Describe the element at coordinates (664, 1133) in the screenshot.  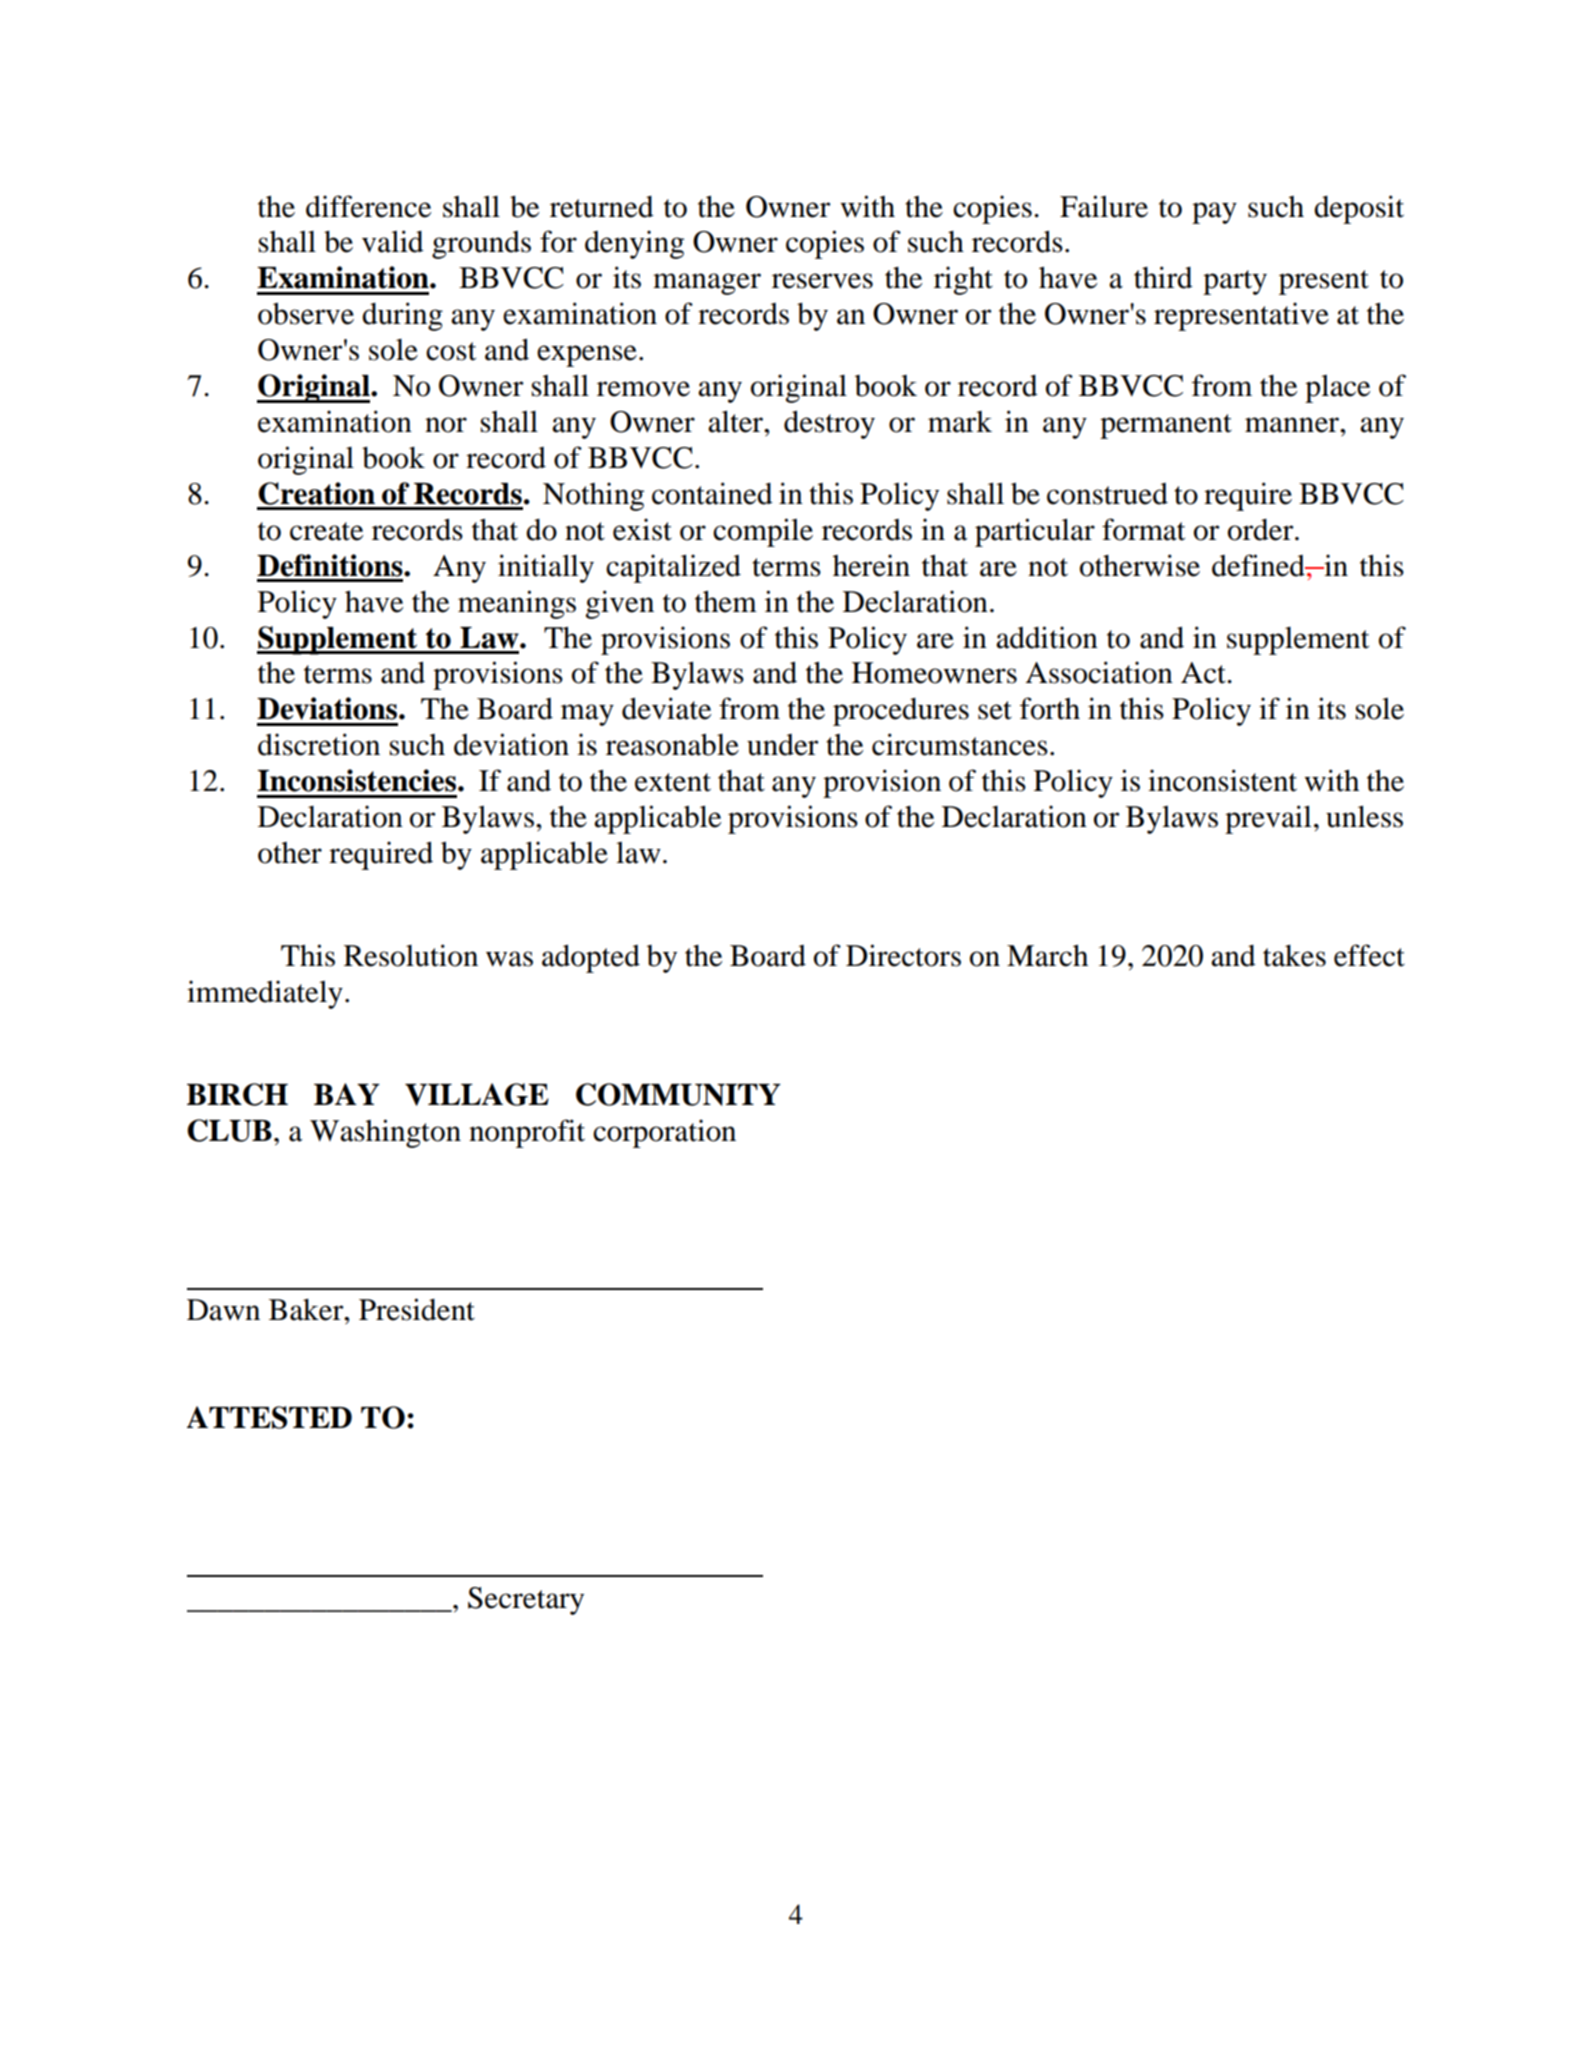
I see `corporation` at that location.
